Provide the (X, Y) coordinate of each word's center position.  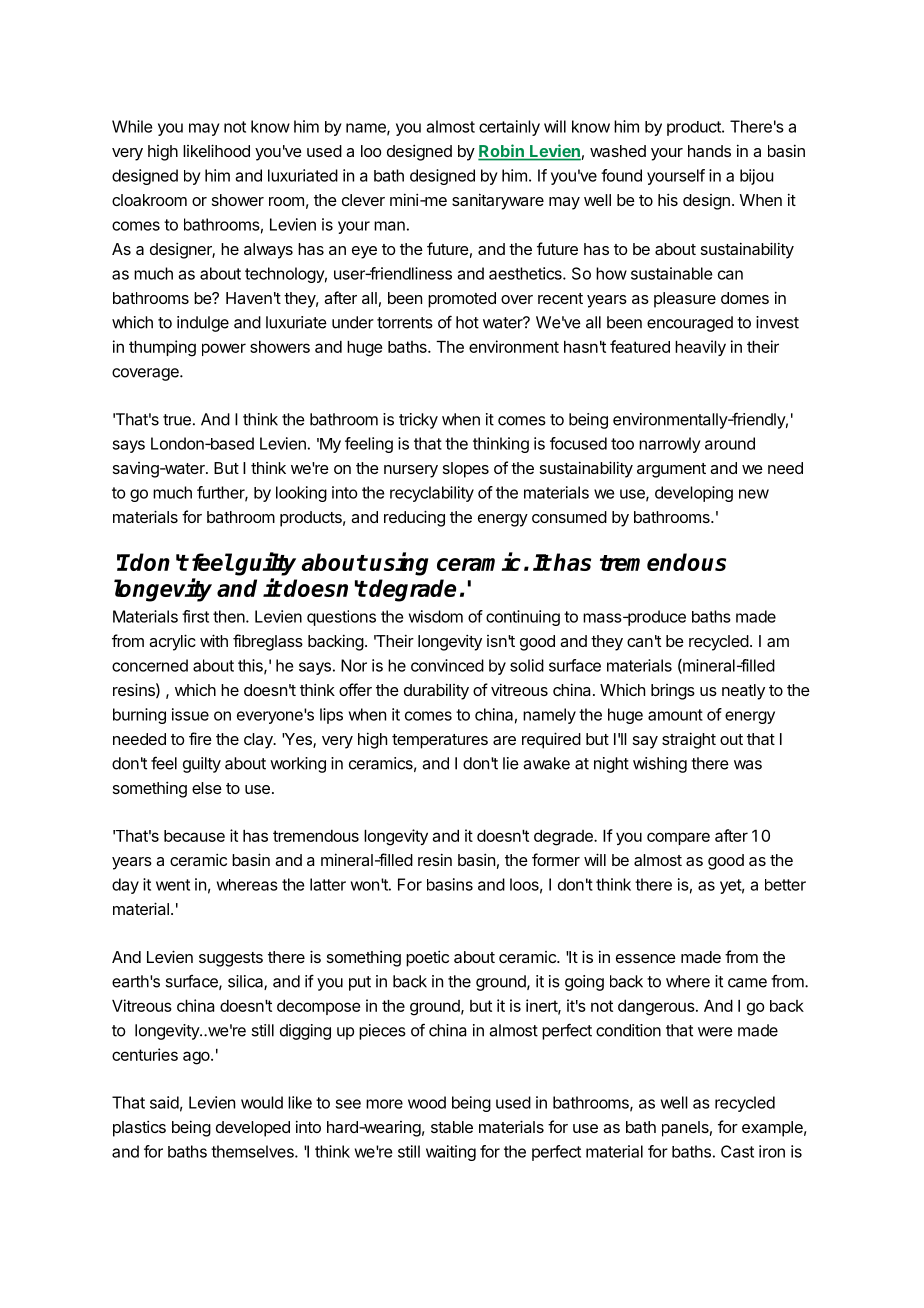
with (214, 640)
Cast (737, 1151)
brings (673, 692)
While (132, 126)
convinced (447, 665)
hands (709, 151)
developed (253, 1129)
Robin (502, 152)
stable (452, 1127)
